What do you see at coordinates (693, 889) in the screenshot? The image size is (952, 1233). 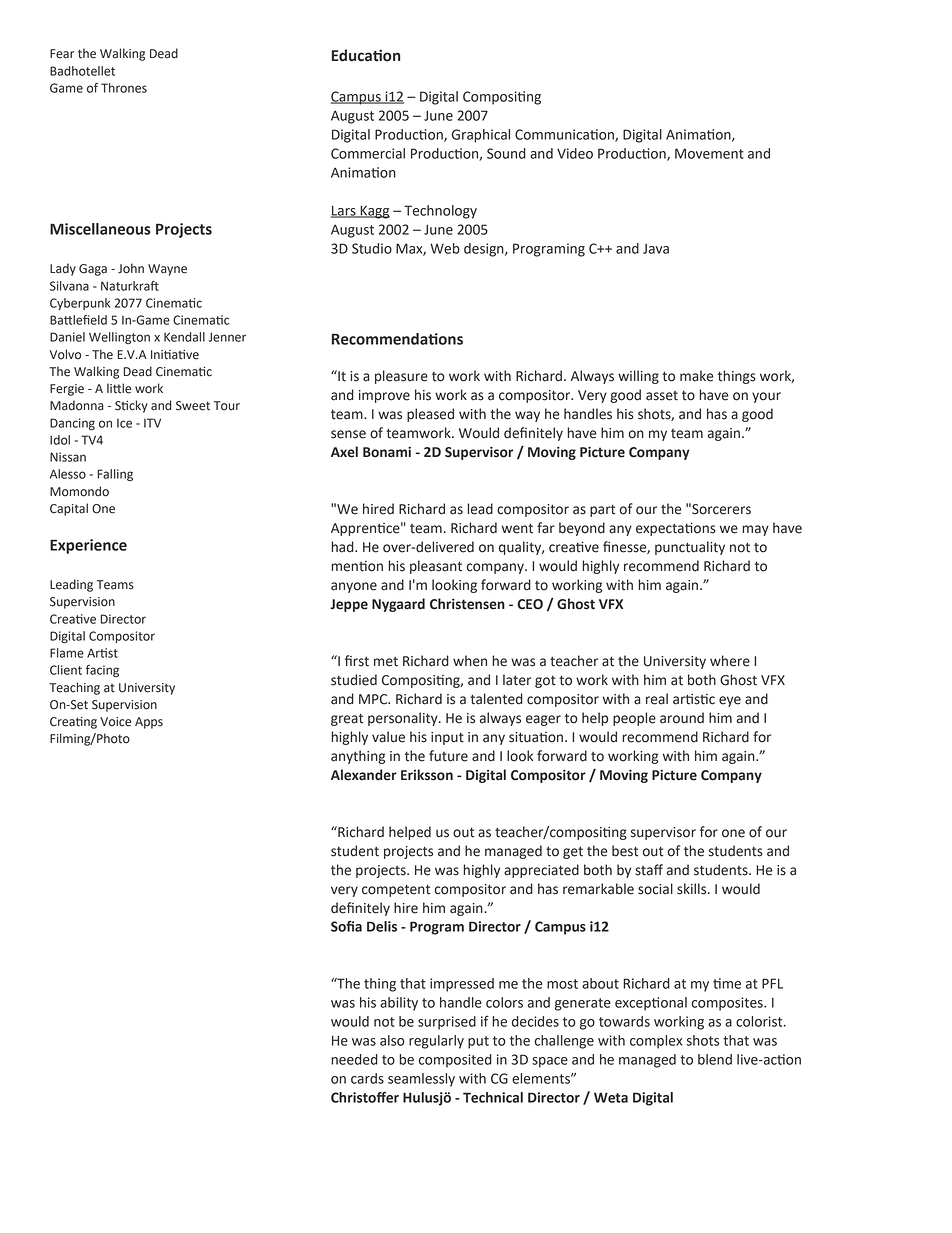 I see `skills` at bounding box center [693, 889].
